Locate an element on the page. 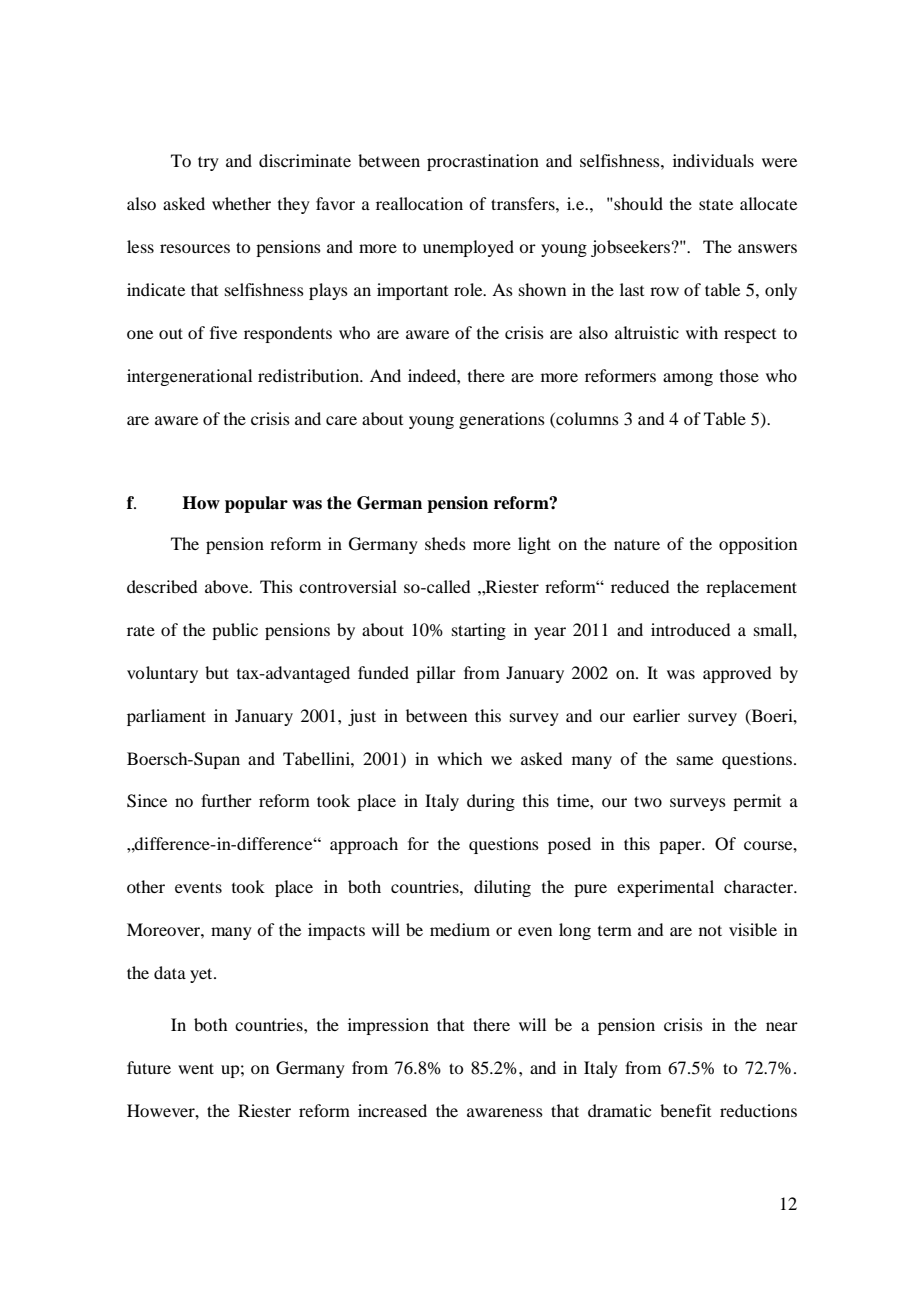 The width and height of the page is (924, 1308). procrastination is located at coordinates (483, 162).
